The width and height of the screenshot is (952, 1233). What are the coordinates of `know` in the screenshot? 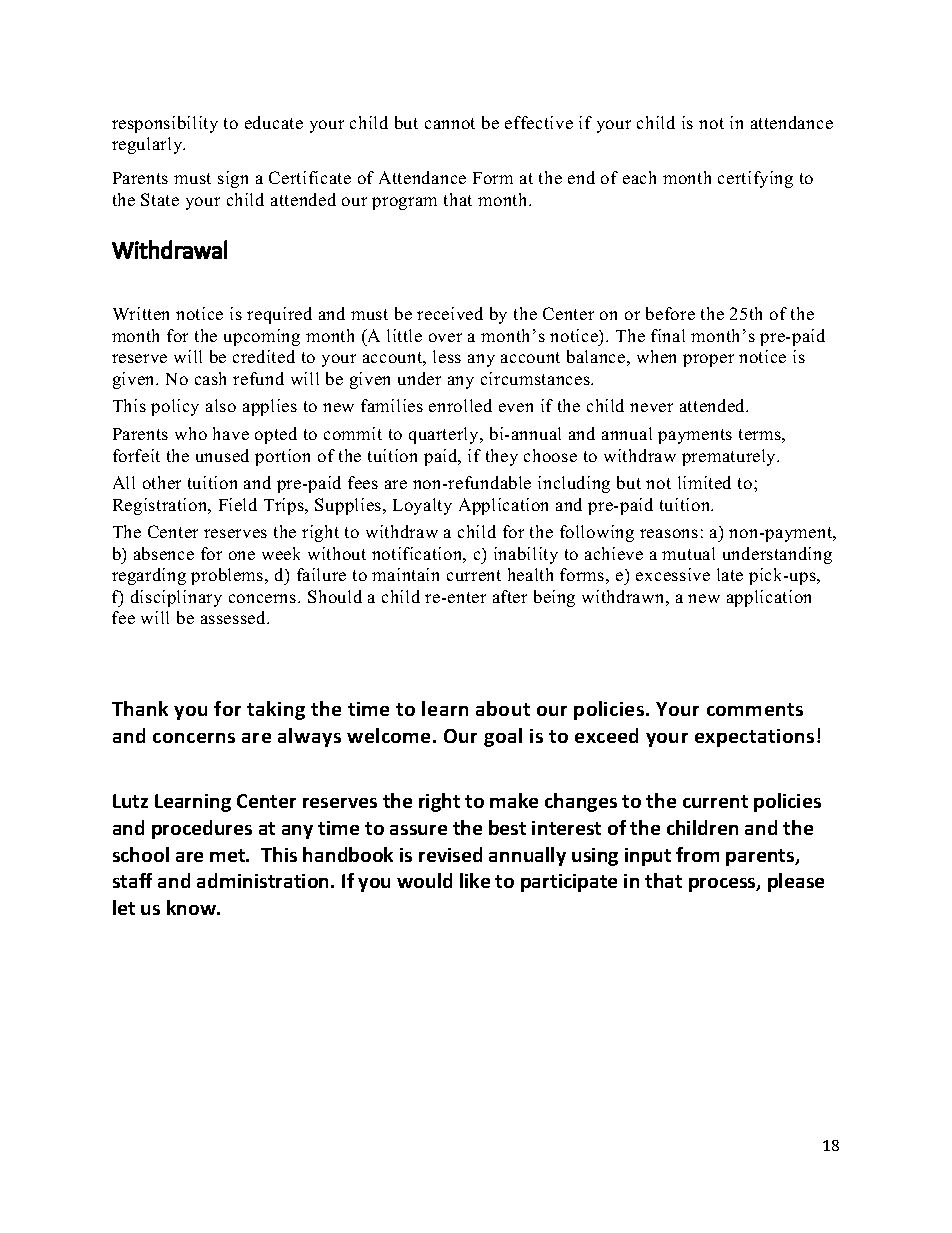 It's located at (192, 907).
